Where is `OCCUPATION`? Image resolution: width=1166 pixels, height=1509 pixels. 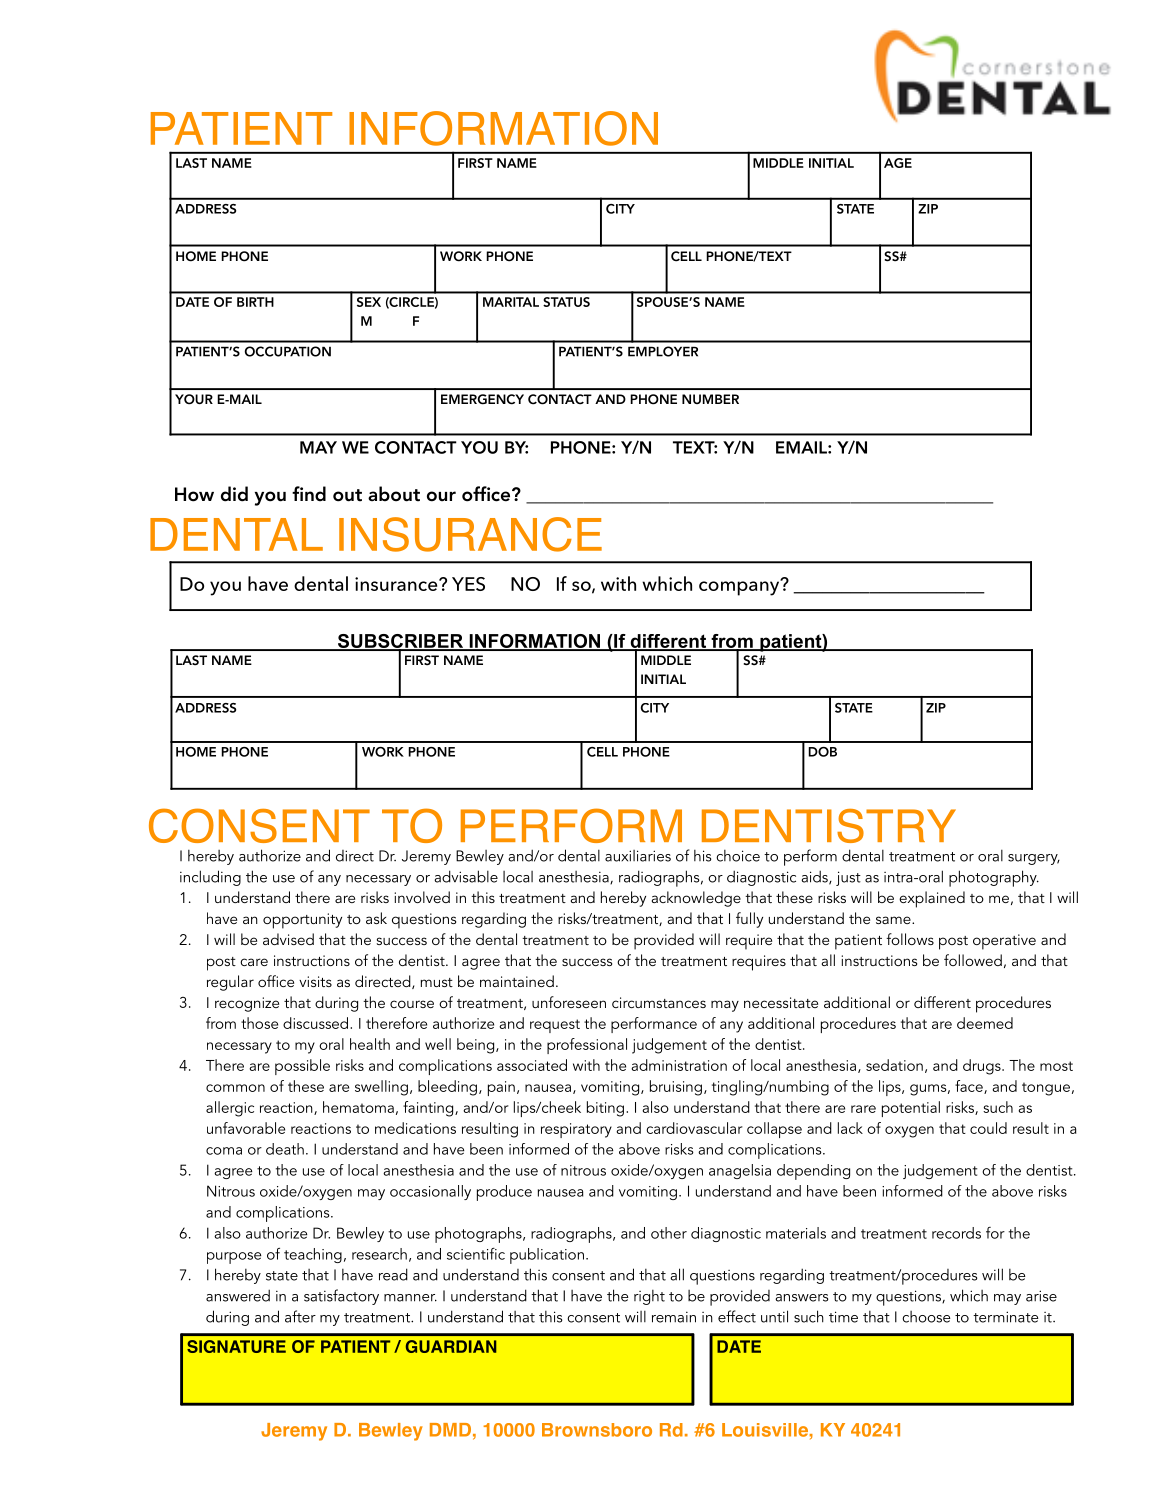
OCCUPATION is located at coordinates (288, 351).
